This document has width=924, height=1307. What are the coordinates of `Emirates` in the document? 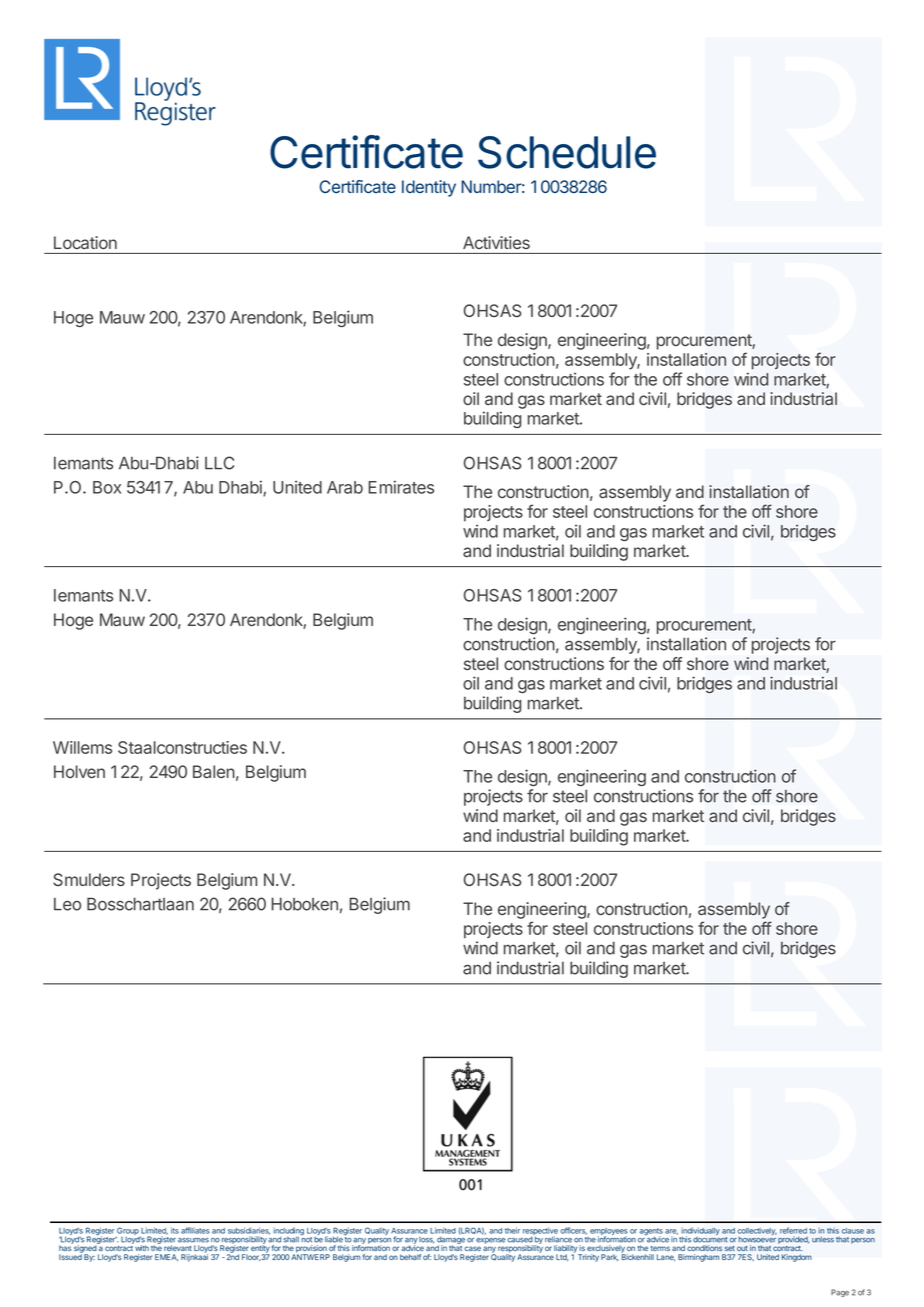 It's located at (401, 487).
